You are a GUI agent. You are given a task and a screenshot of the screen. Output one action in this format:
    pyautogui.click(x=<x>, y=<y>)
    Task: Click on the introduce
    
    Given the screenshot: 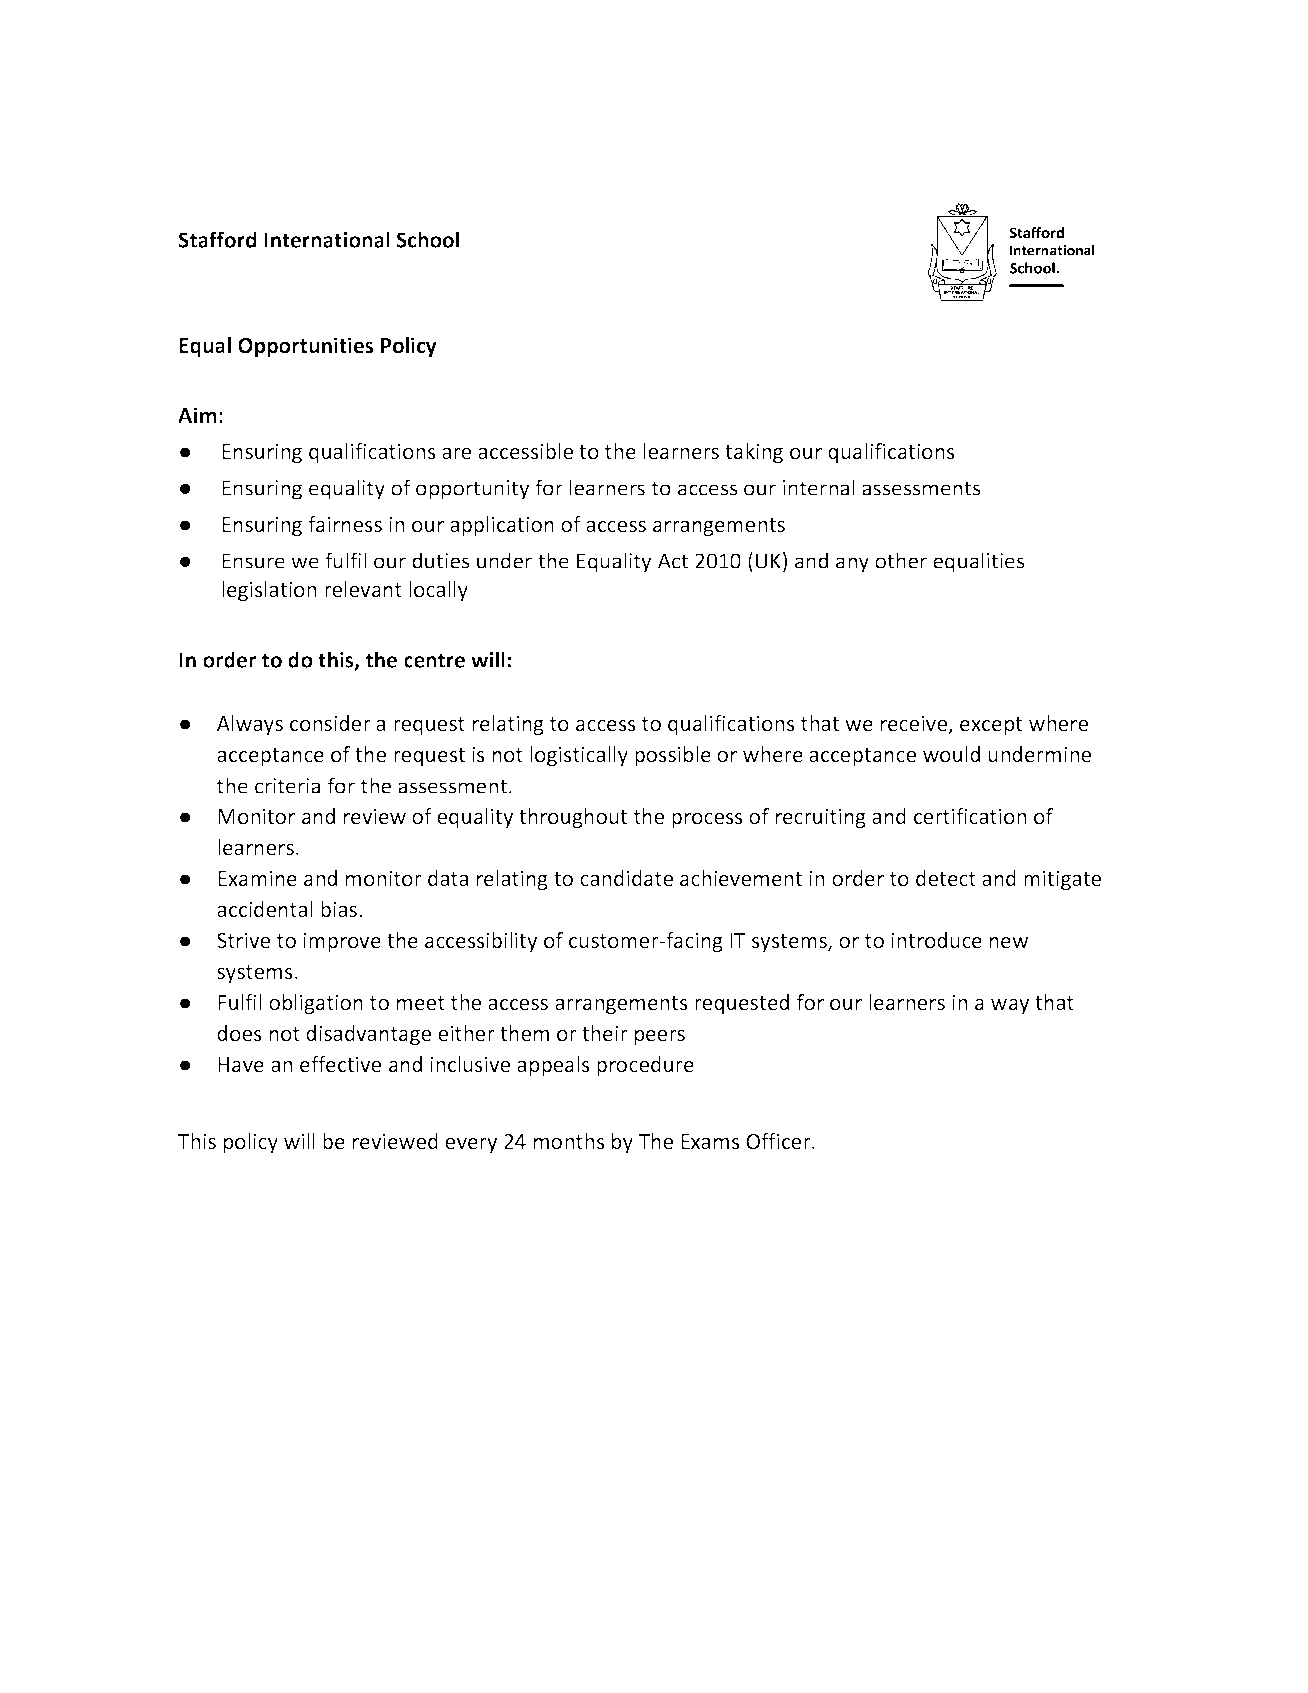 What is the action you would take?
    pyautogui.click(x=936, y=940)
